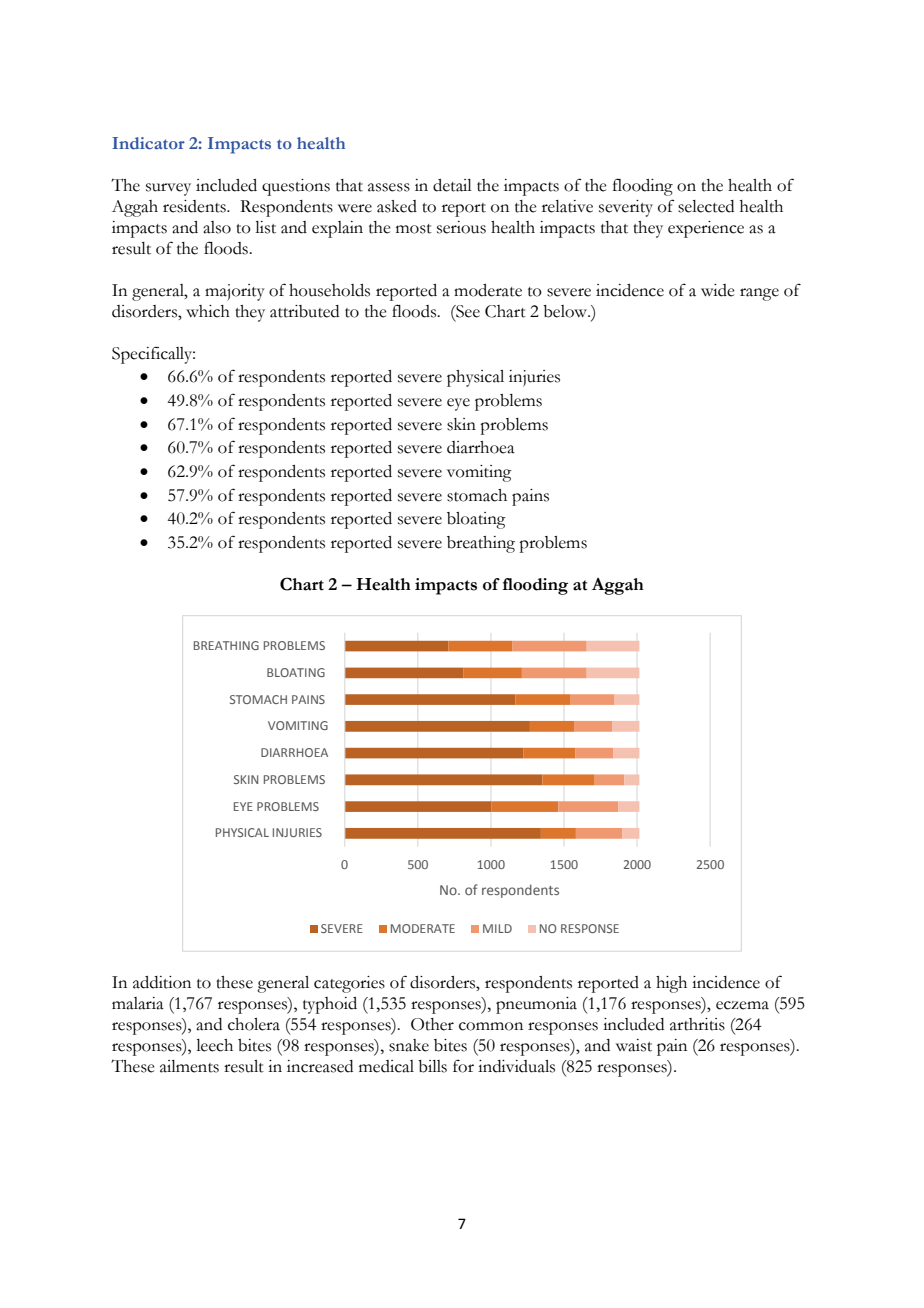 This image has height=1308, width=924. What do you see at coordinates (566, 311) in the image?
I see `below` at bounding box center [566, 311].
